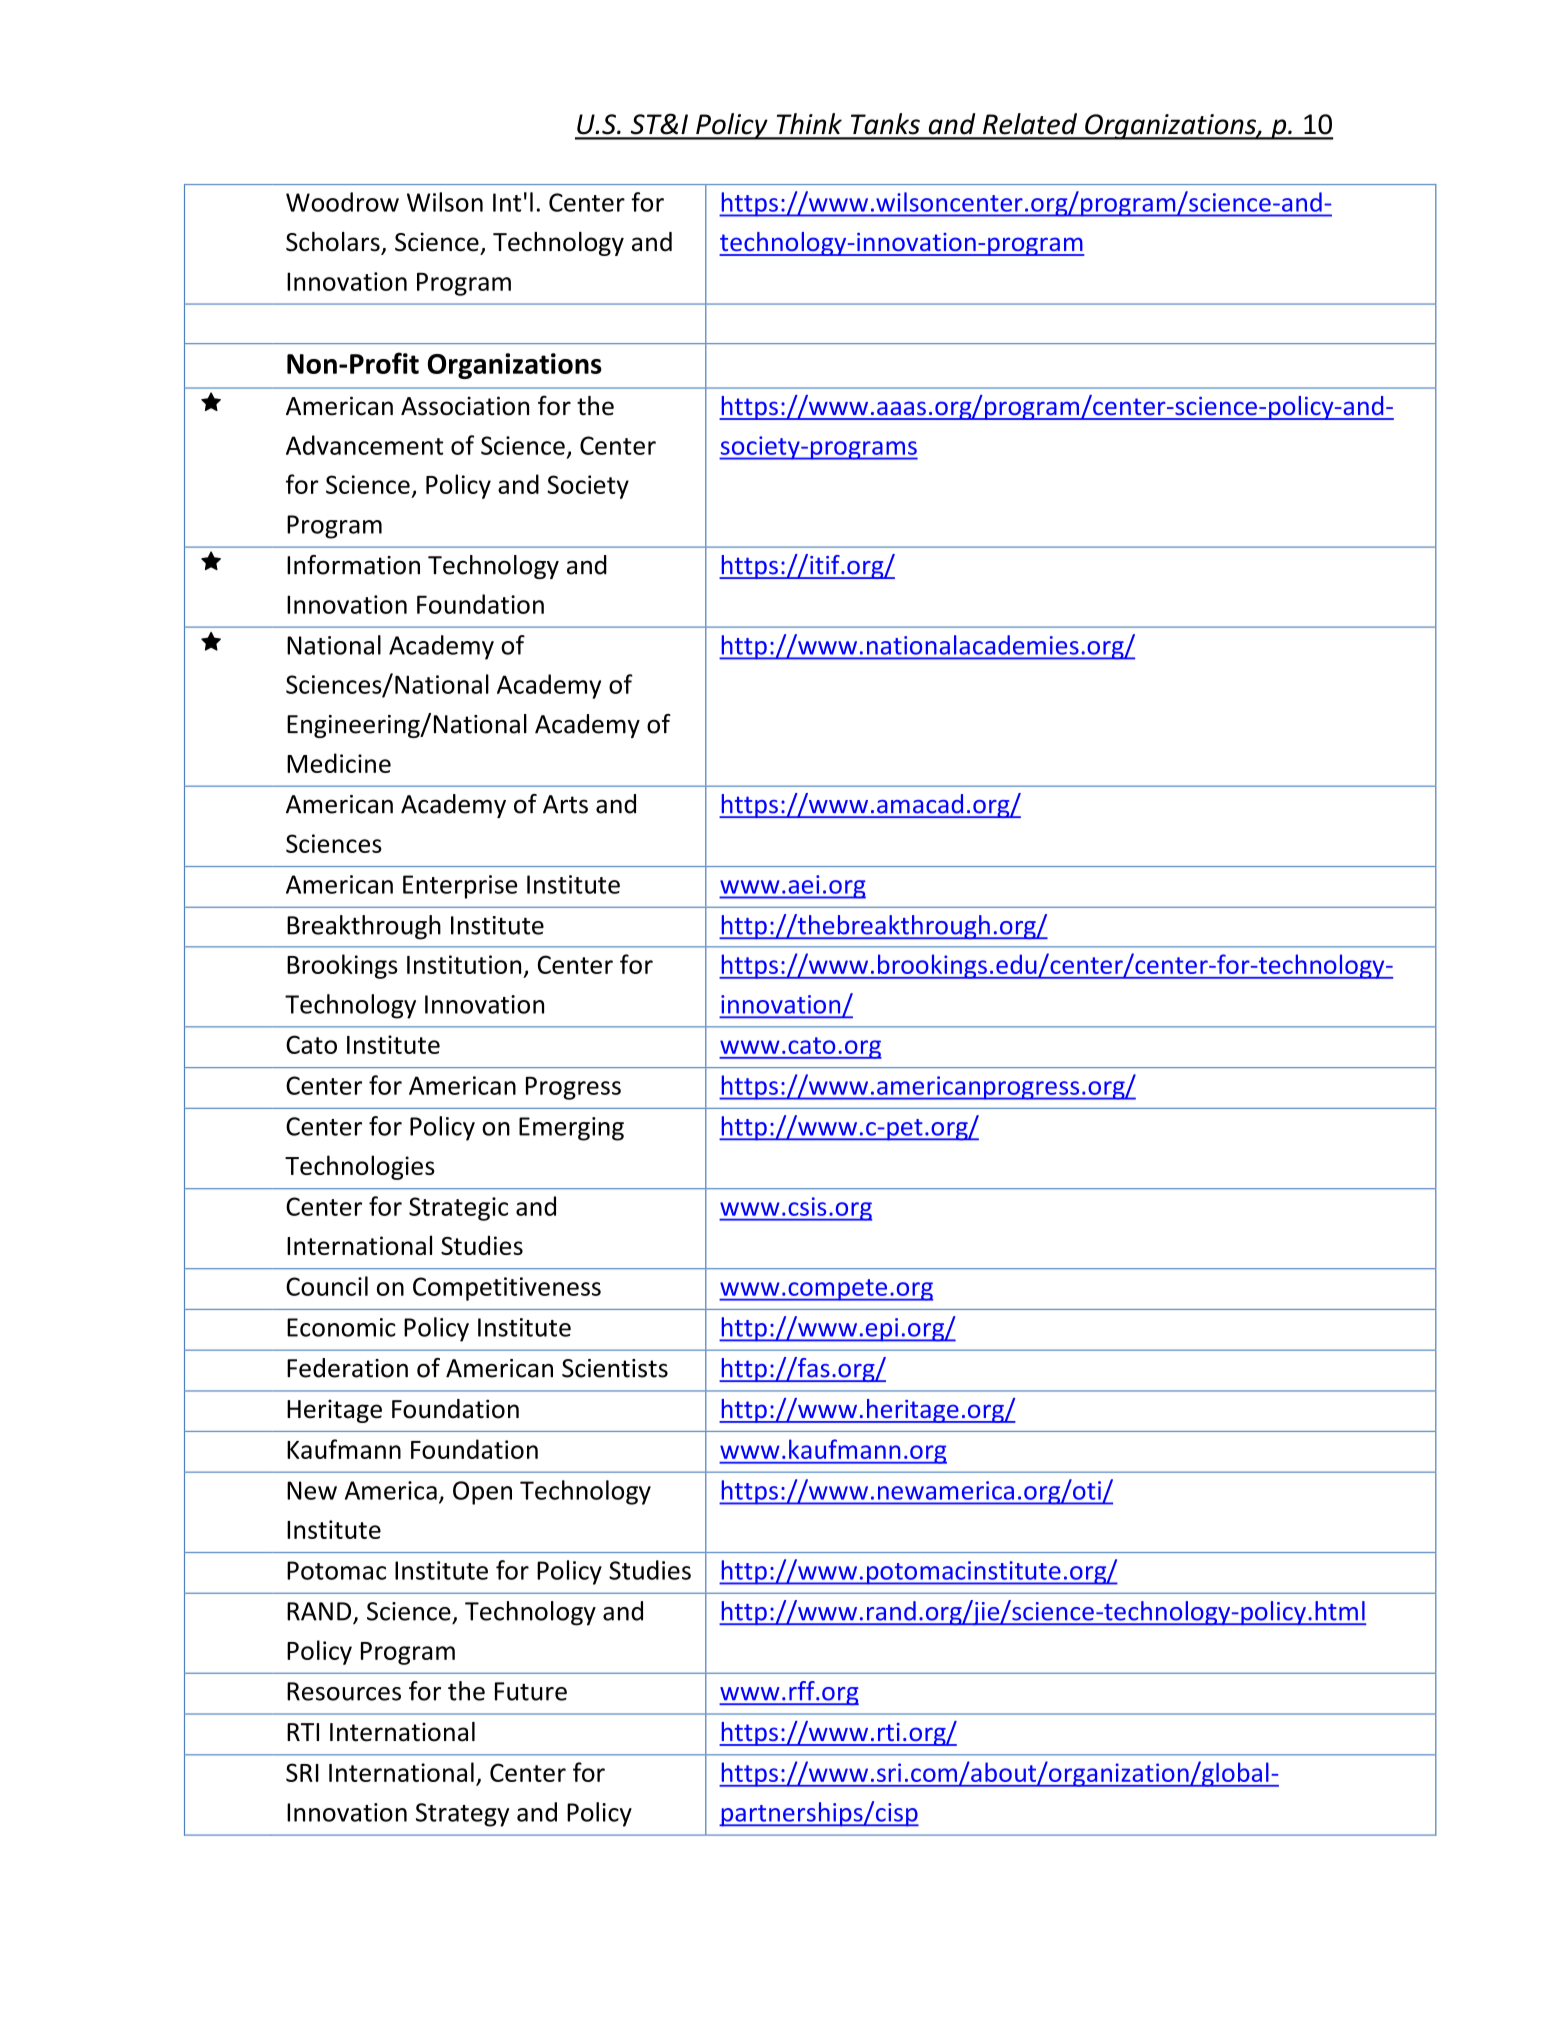  I want to click on Future, so click(531, 1691).
